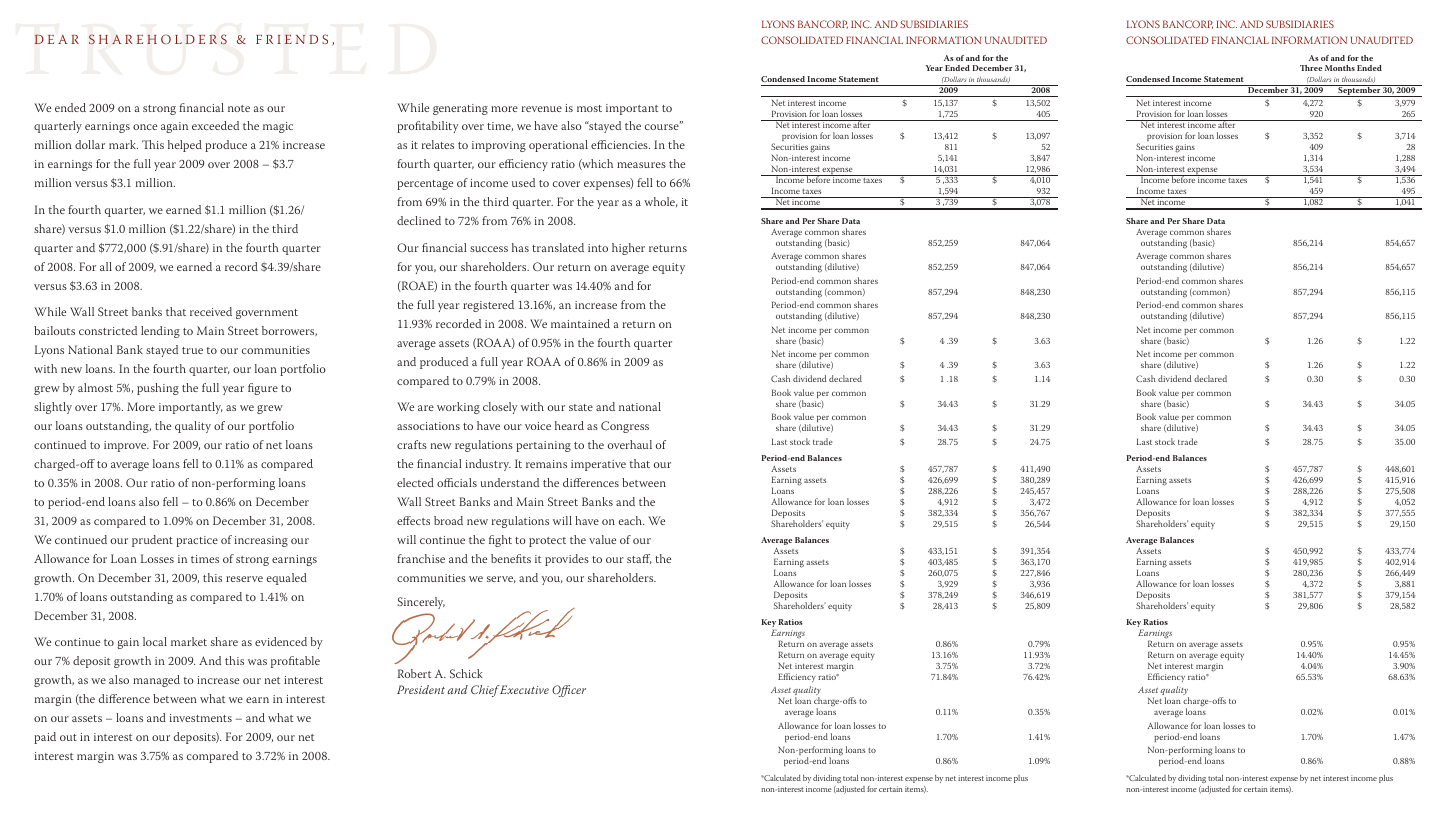  Describe the element at coordinates (628, 249) in the page. I see `higher` at that location.
